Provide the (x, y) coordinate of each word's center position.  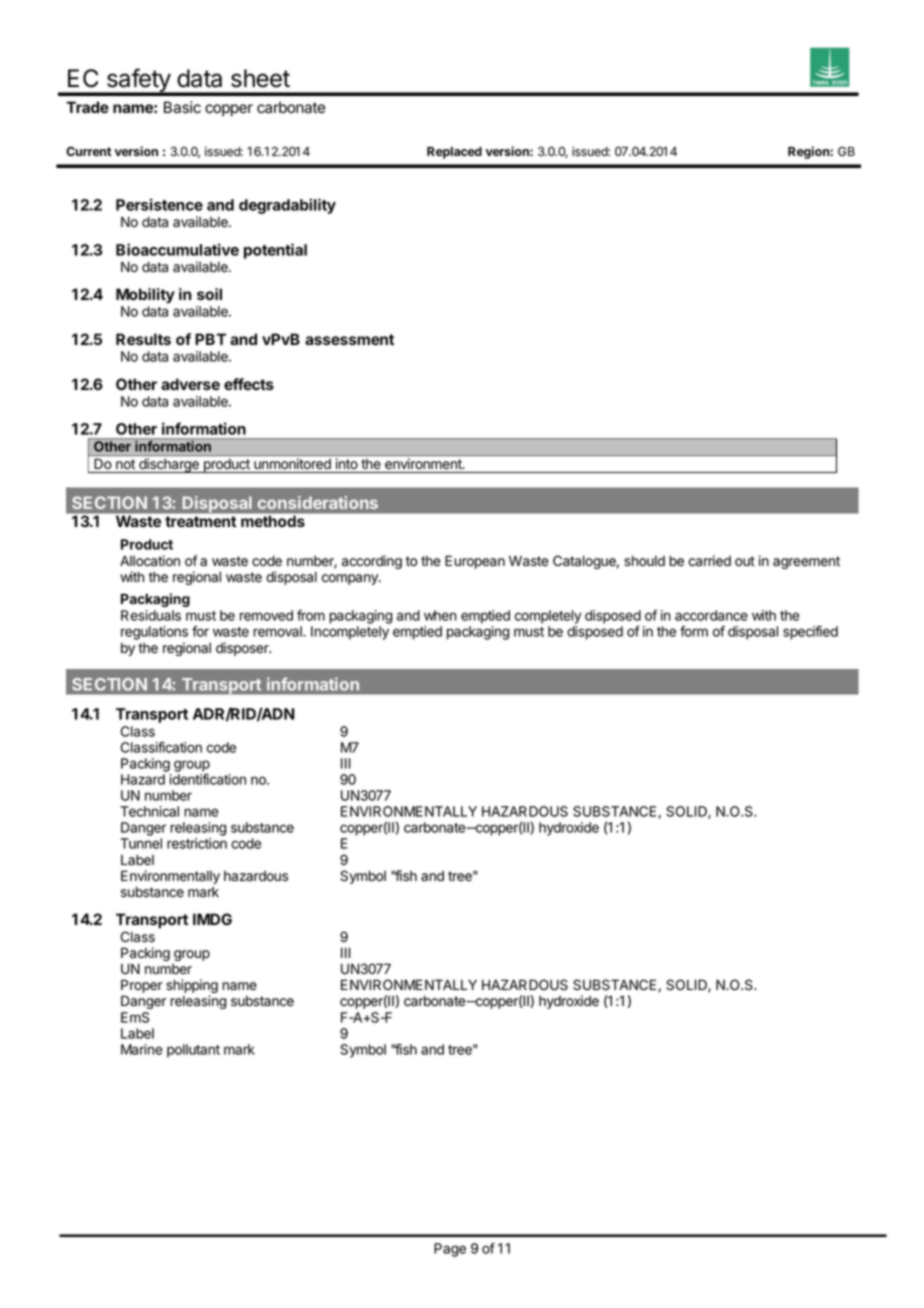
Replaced (454, 153)
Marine (142, 1049)
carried (710, 561)
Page (450, 1250)
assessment (349, 339)
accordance (711, 615)
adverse (190, 384)
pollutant (193, 1051)
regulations (154, 633)
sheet (260, 78)
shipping (192, 987)
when (440, 615)
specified (810, 633)
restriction (197, 843)
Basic (182, 107)
